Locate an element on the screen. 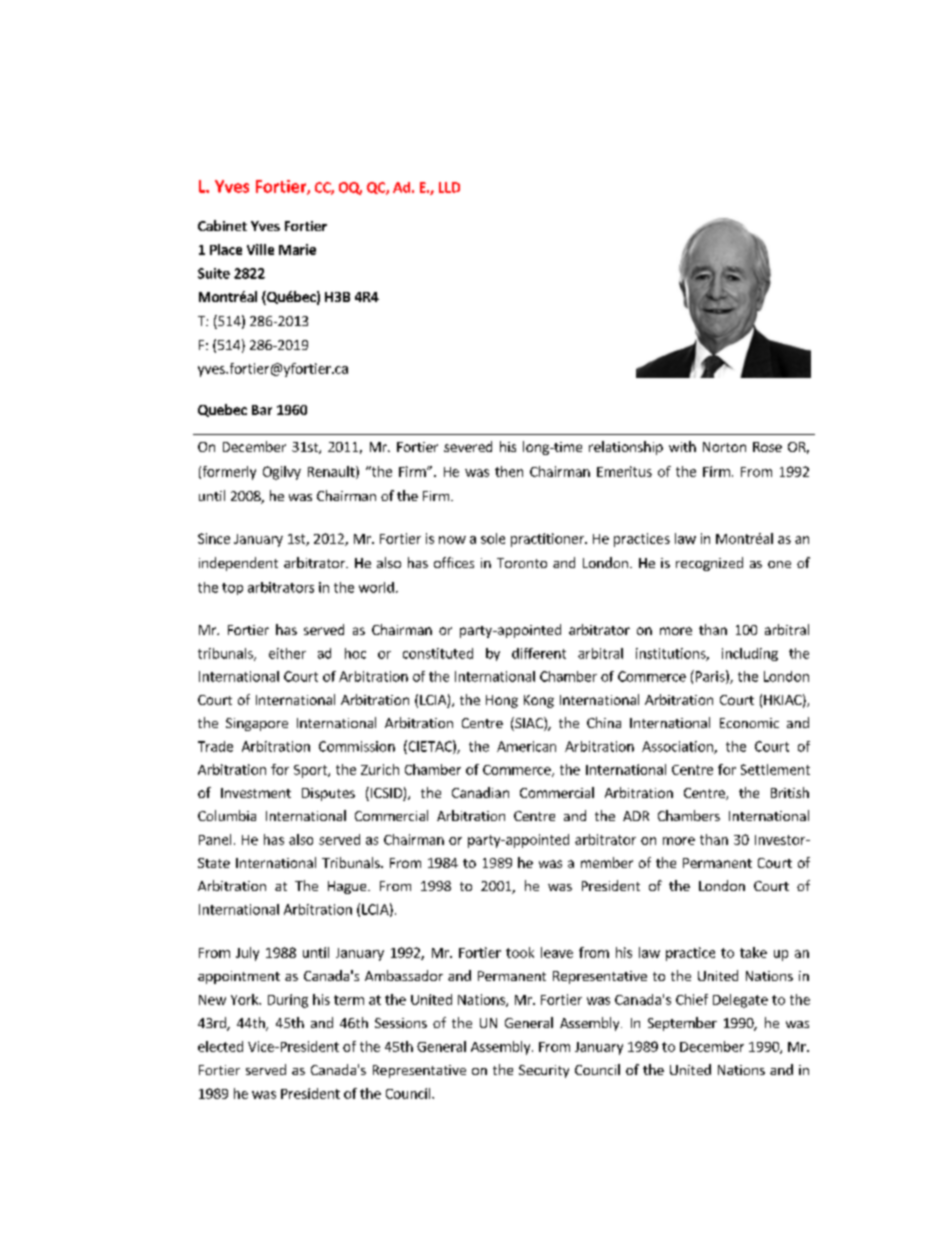 The height and width of the screenshot is (1233, 952). Norton is located at coordinates (724, 447).
